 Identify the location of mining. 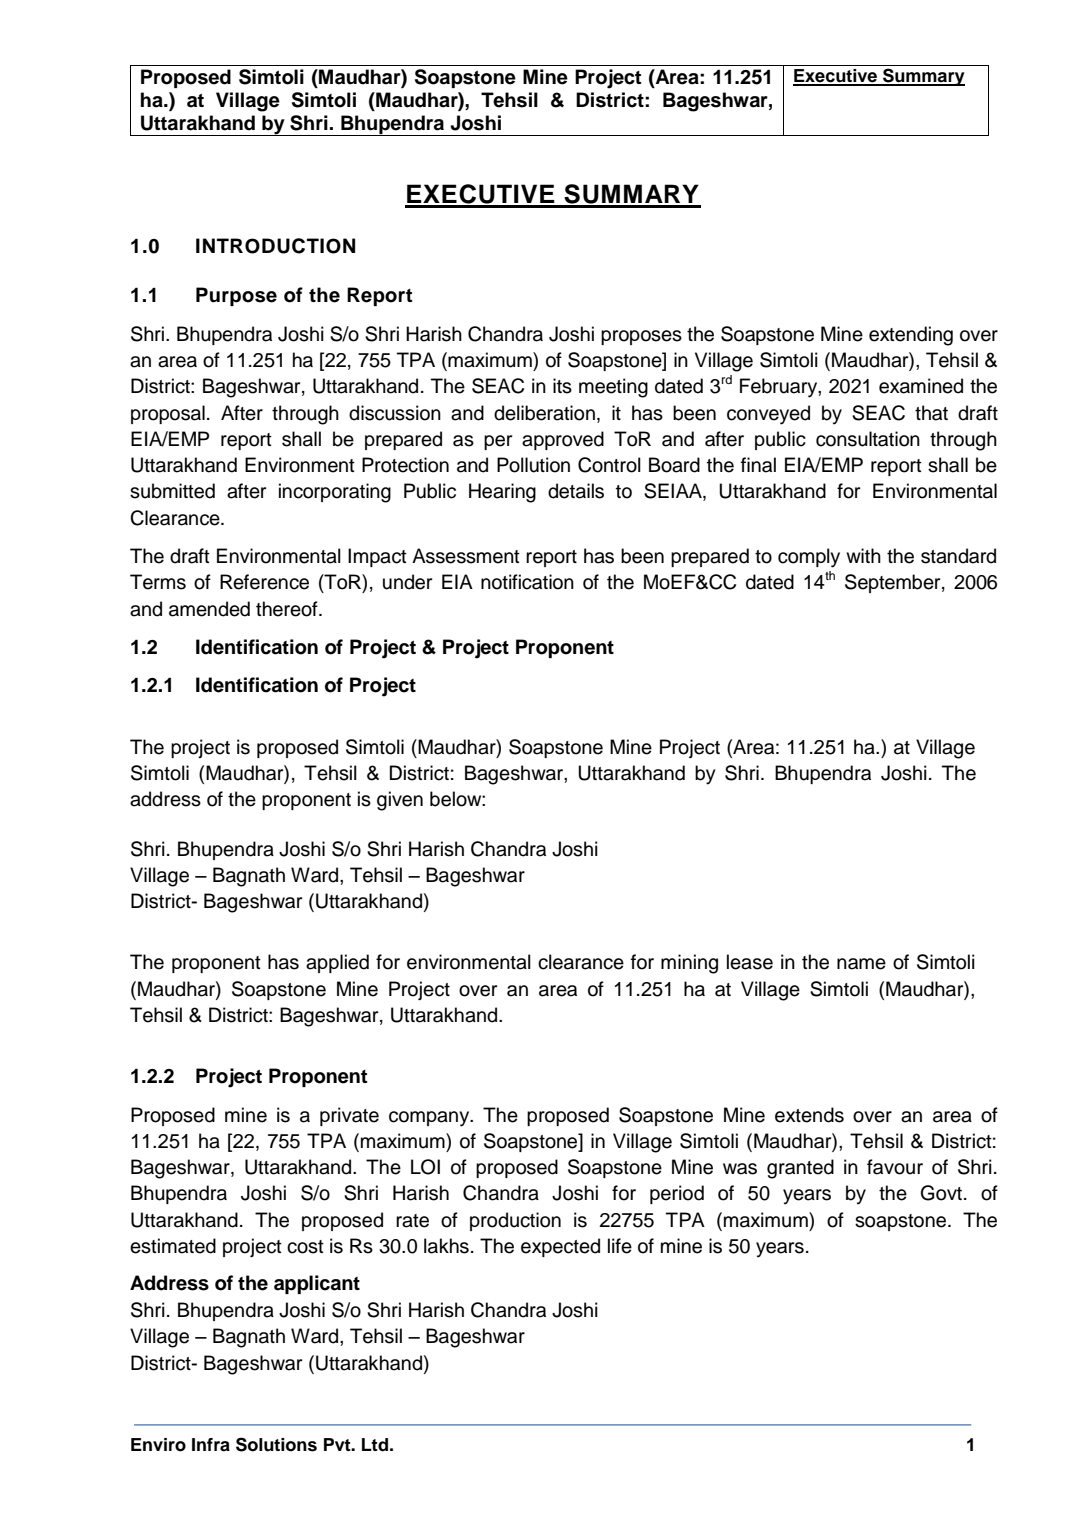
(689, 964).
